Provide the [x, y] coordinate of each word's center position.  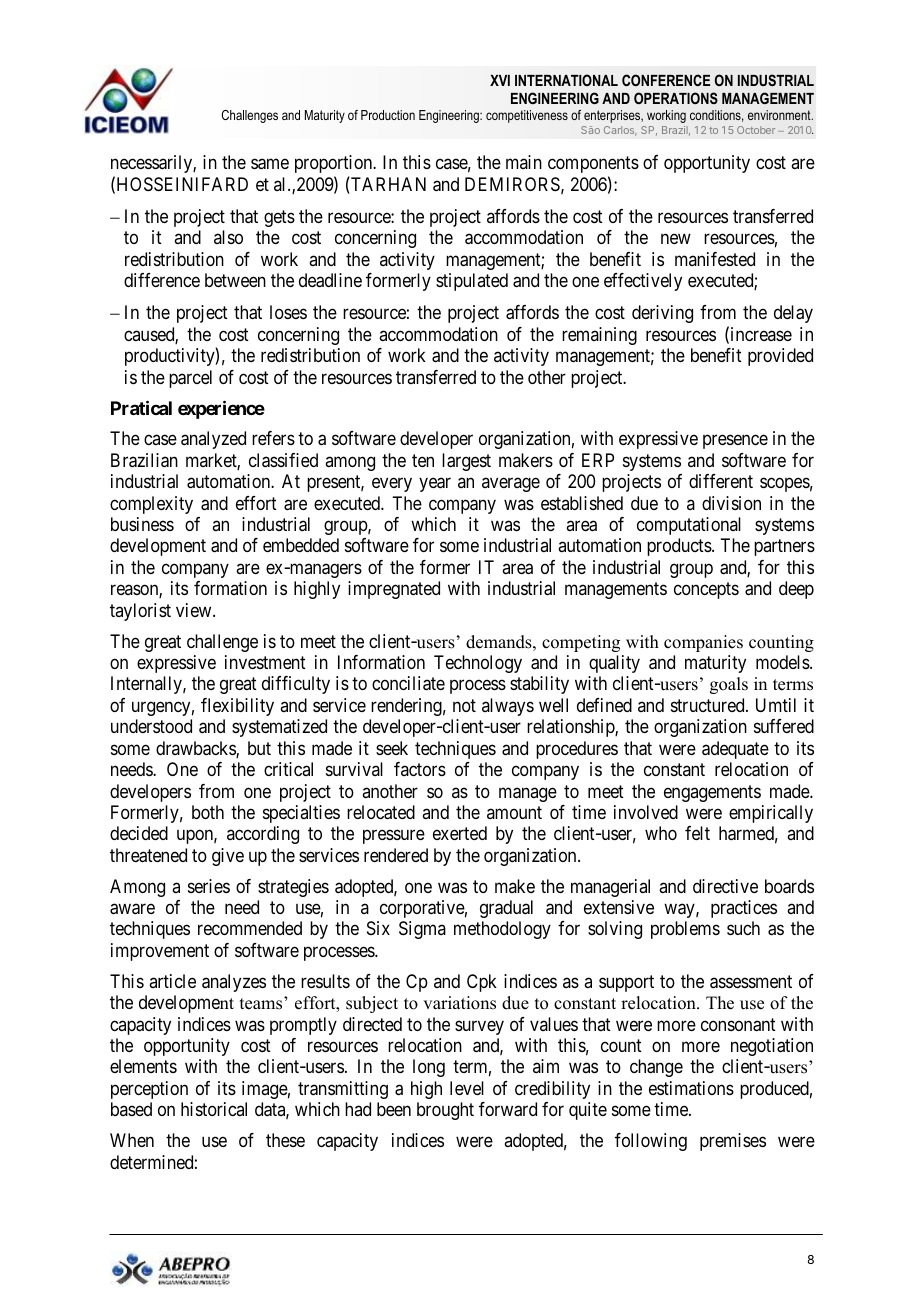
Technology [478, 664]
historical [214, 1109]
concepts [706, 591]
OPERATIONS [676, 98]
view [195, 610]
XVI [500, 80]
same [270, 164]
